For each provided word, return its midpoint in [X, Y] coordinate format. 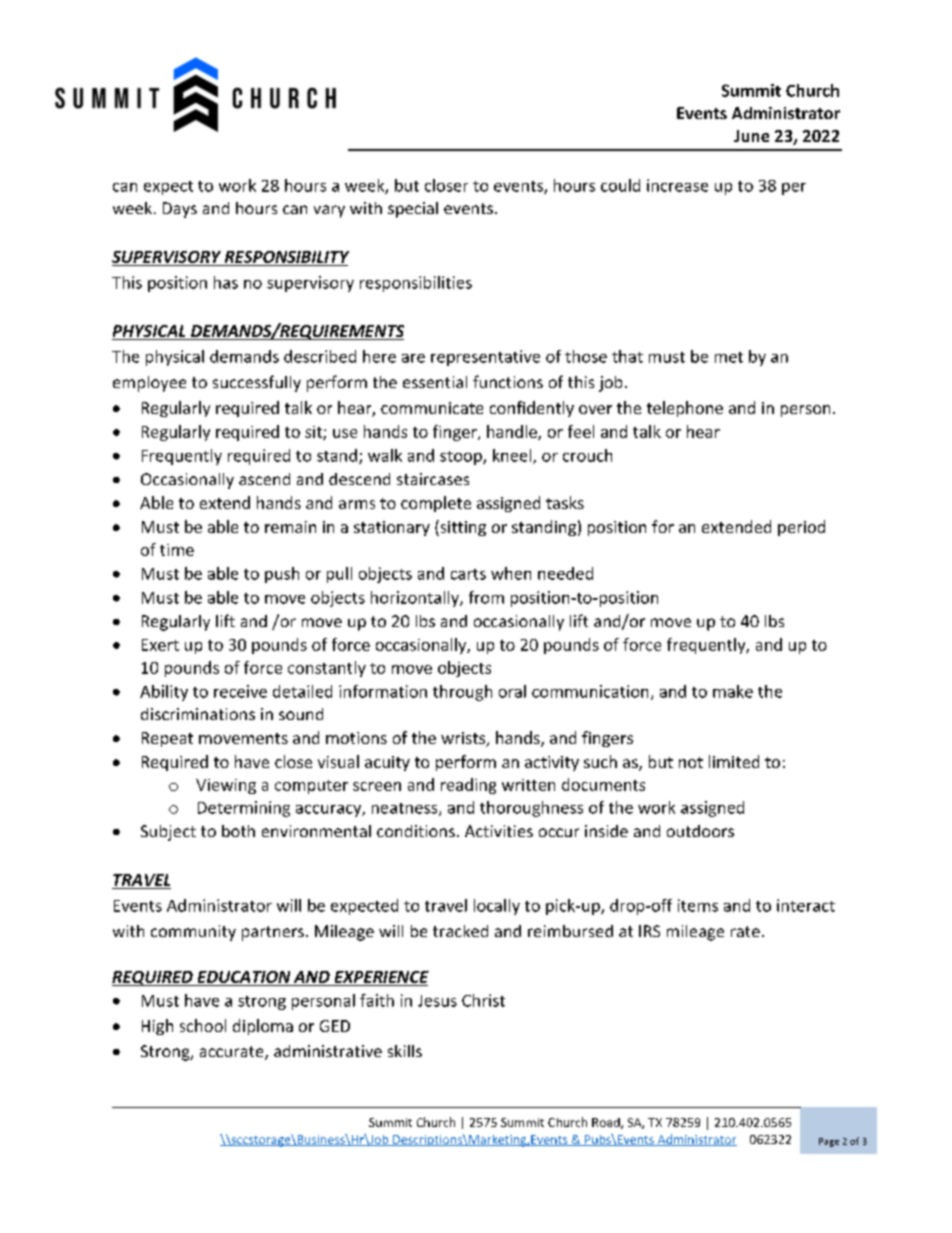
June [751, 136]
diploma [263, 1027]
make [733, 691]
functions [508, 381]
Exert [160, 645]
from [486, 597]
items [698, 905]
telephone [685, 409]
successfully [257, 383]
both [238, 831]
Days [180, 210]
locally [497, 907]
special [413, 210]
